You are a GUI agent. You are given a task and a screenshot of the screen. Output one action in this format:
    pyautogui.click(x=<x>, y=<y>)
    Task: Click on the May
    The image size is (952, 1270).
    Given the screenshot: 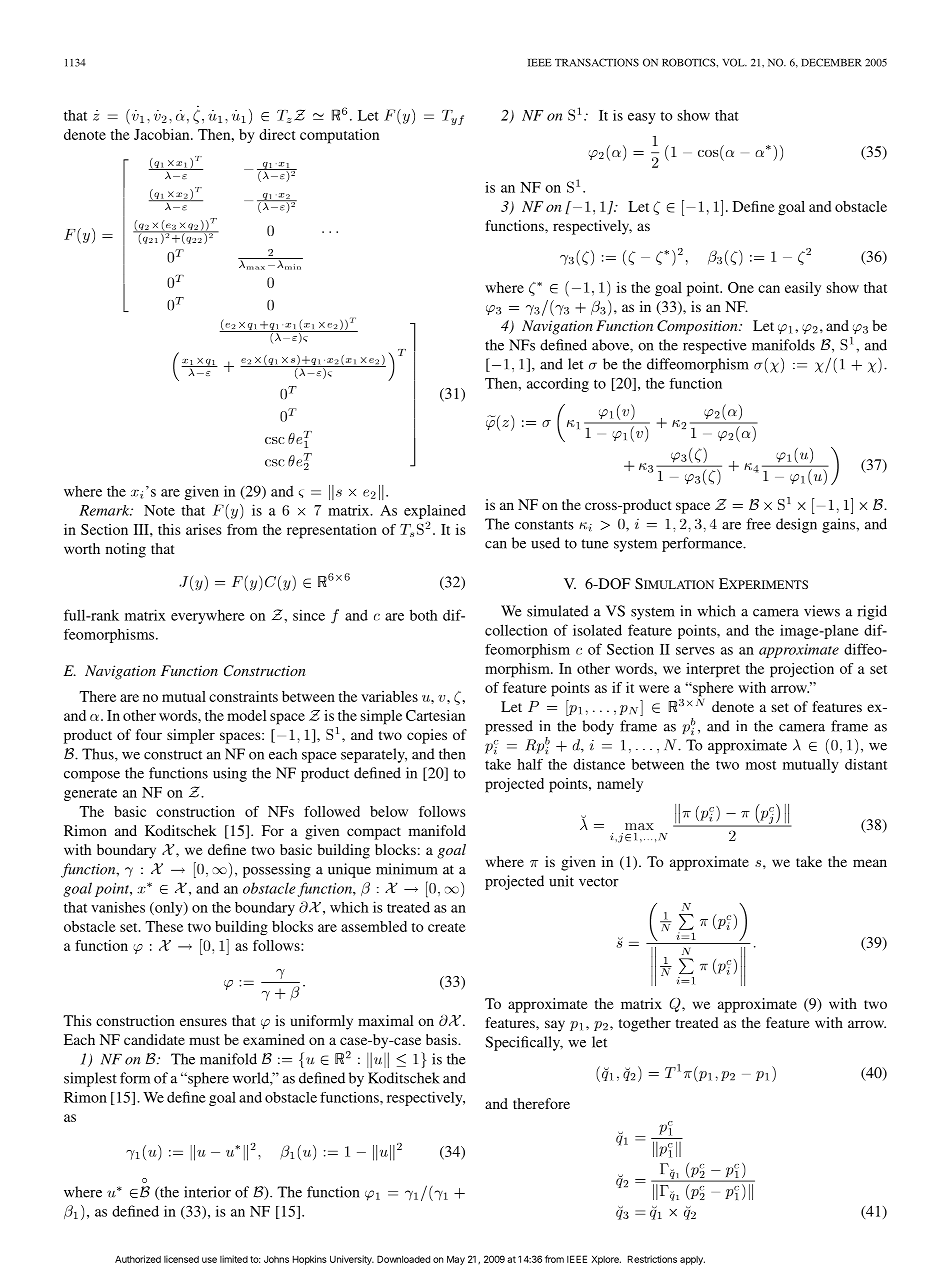 What is the action you would take?
    pyautogui.click(x=456, y=1260)
